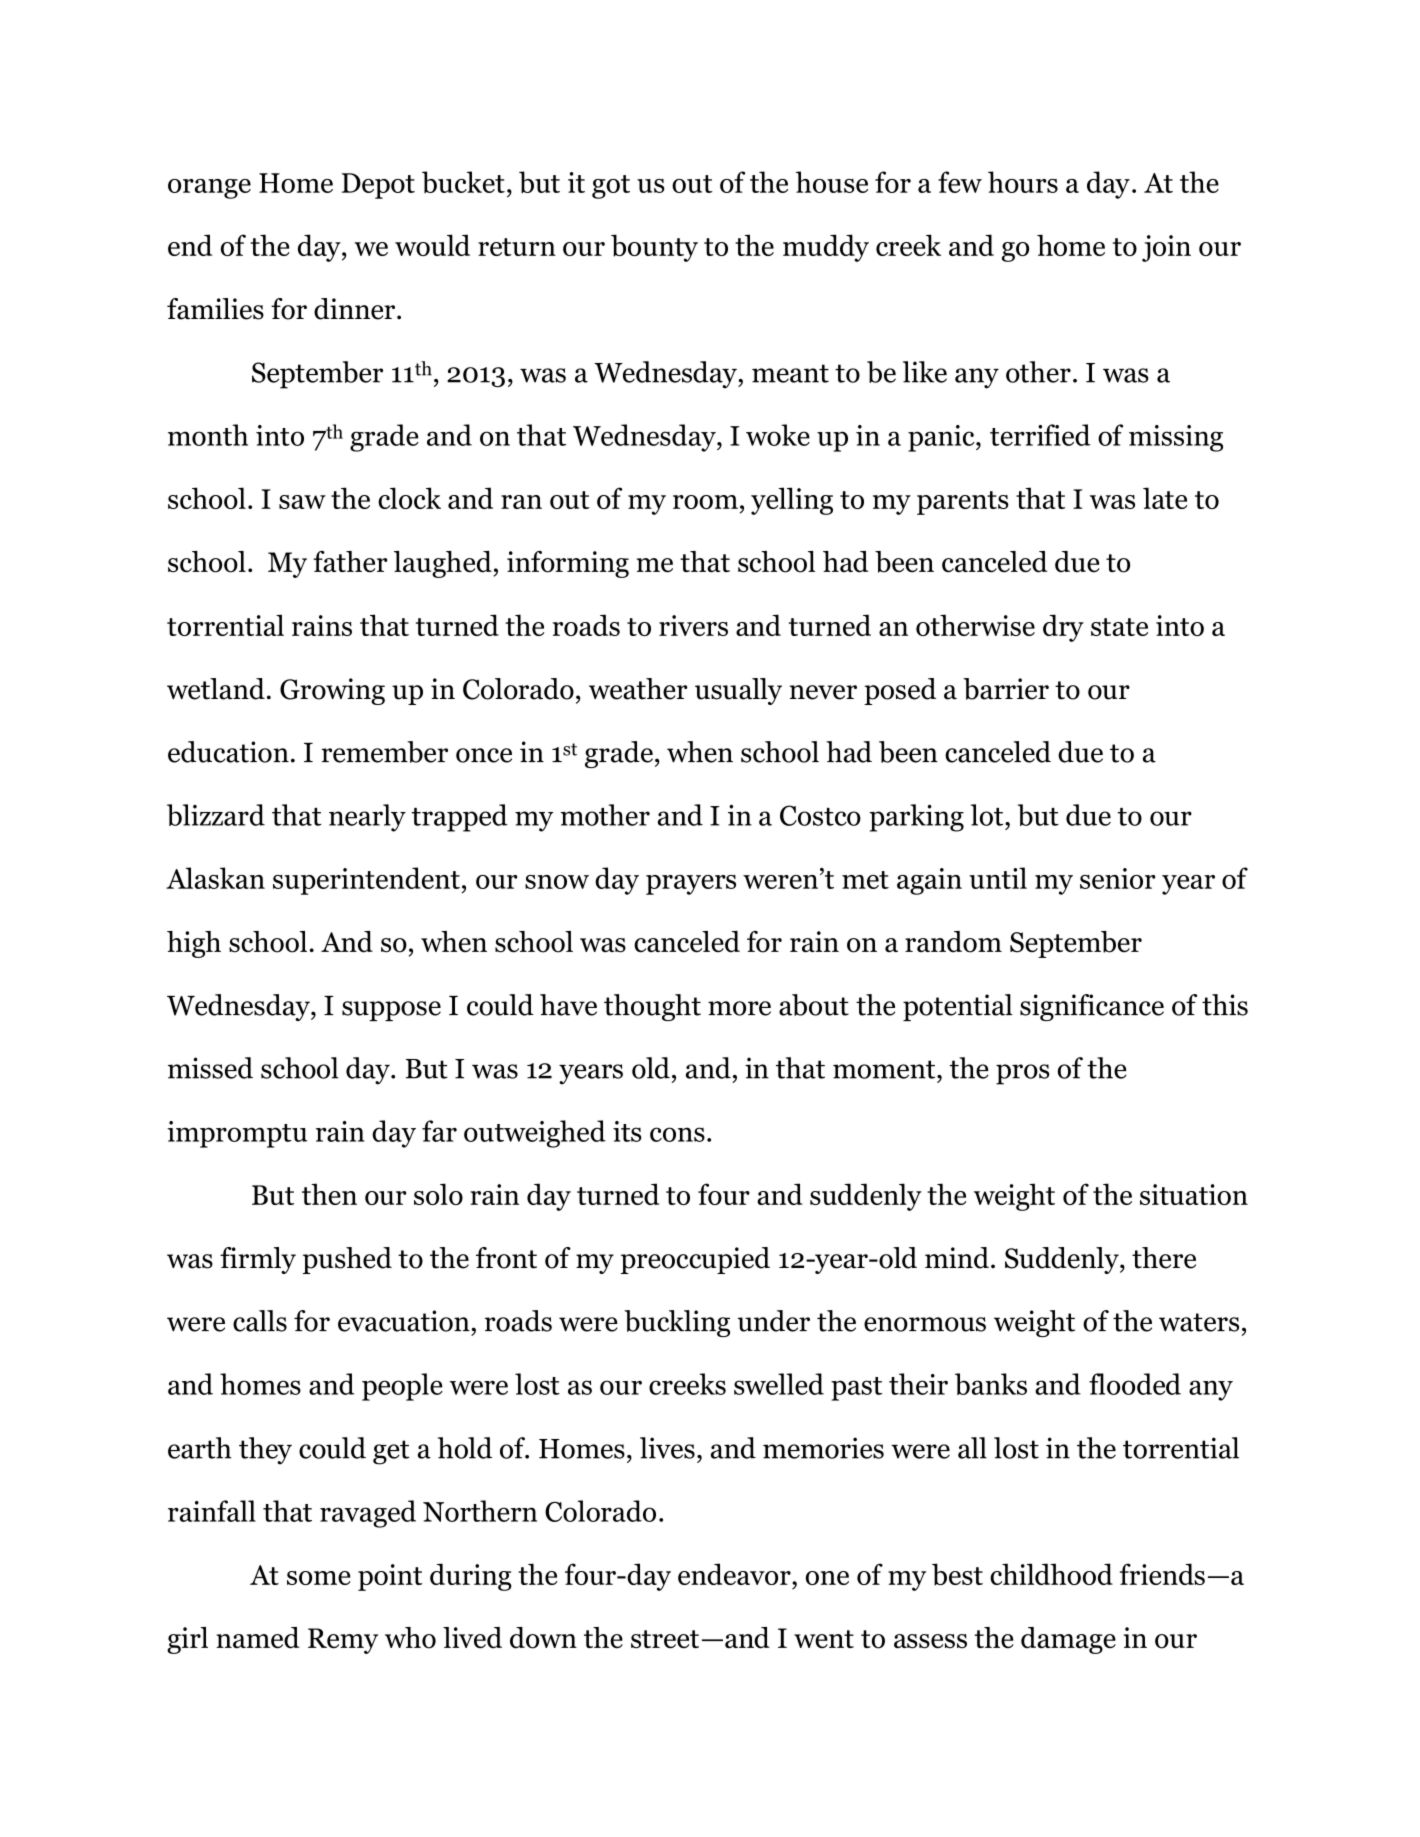 Image resolution: width=1420 pixels, height=1837 pixels. I want to click on prayers, so click(691, 885).
